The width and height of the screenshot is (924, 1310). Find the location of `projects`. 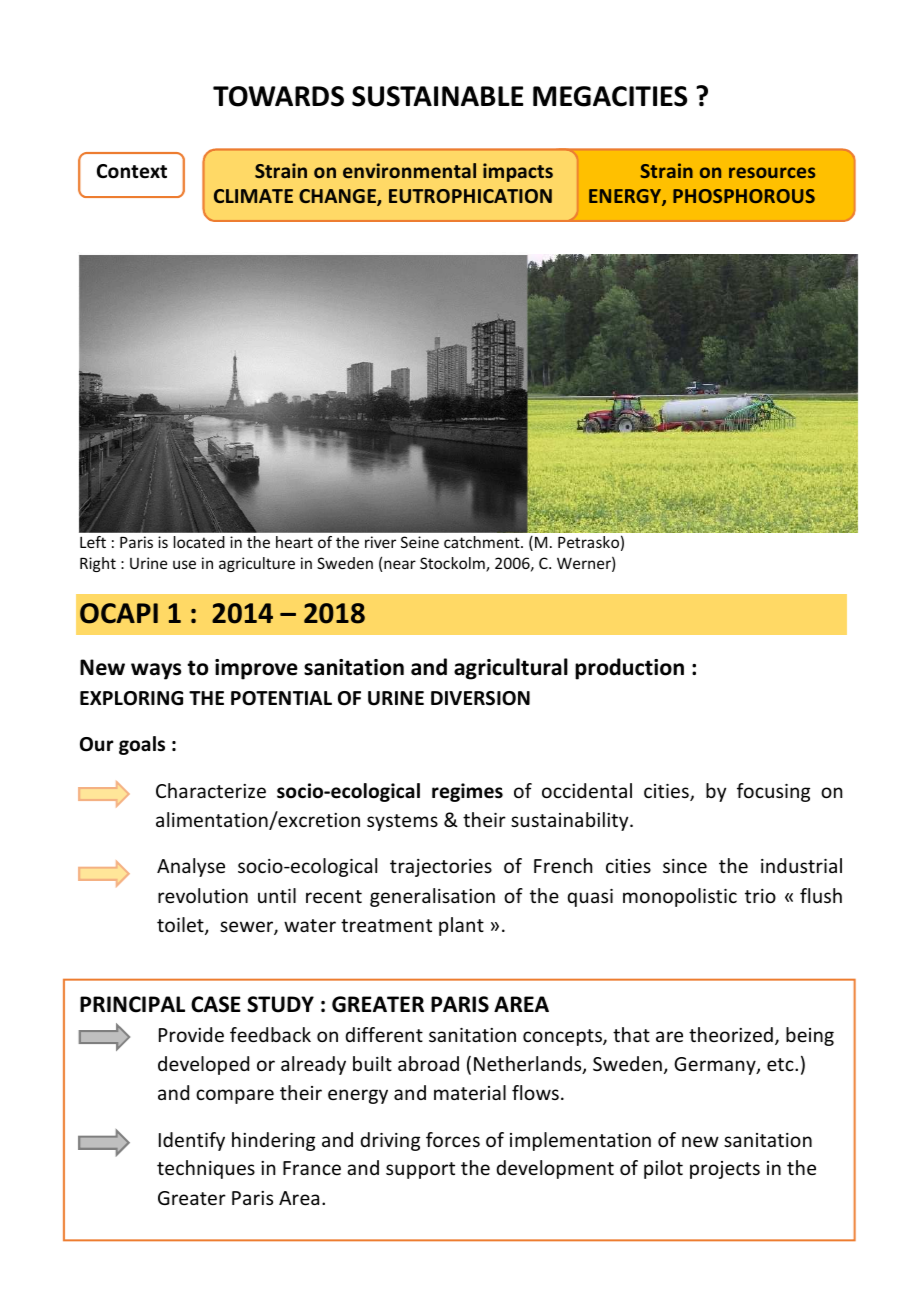

projects is located at coordinates (725, 1170).
